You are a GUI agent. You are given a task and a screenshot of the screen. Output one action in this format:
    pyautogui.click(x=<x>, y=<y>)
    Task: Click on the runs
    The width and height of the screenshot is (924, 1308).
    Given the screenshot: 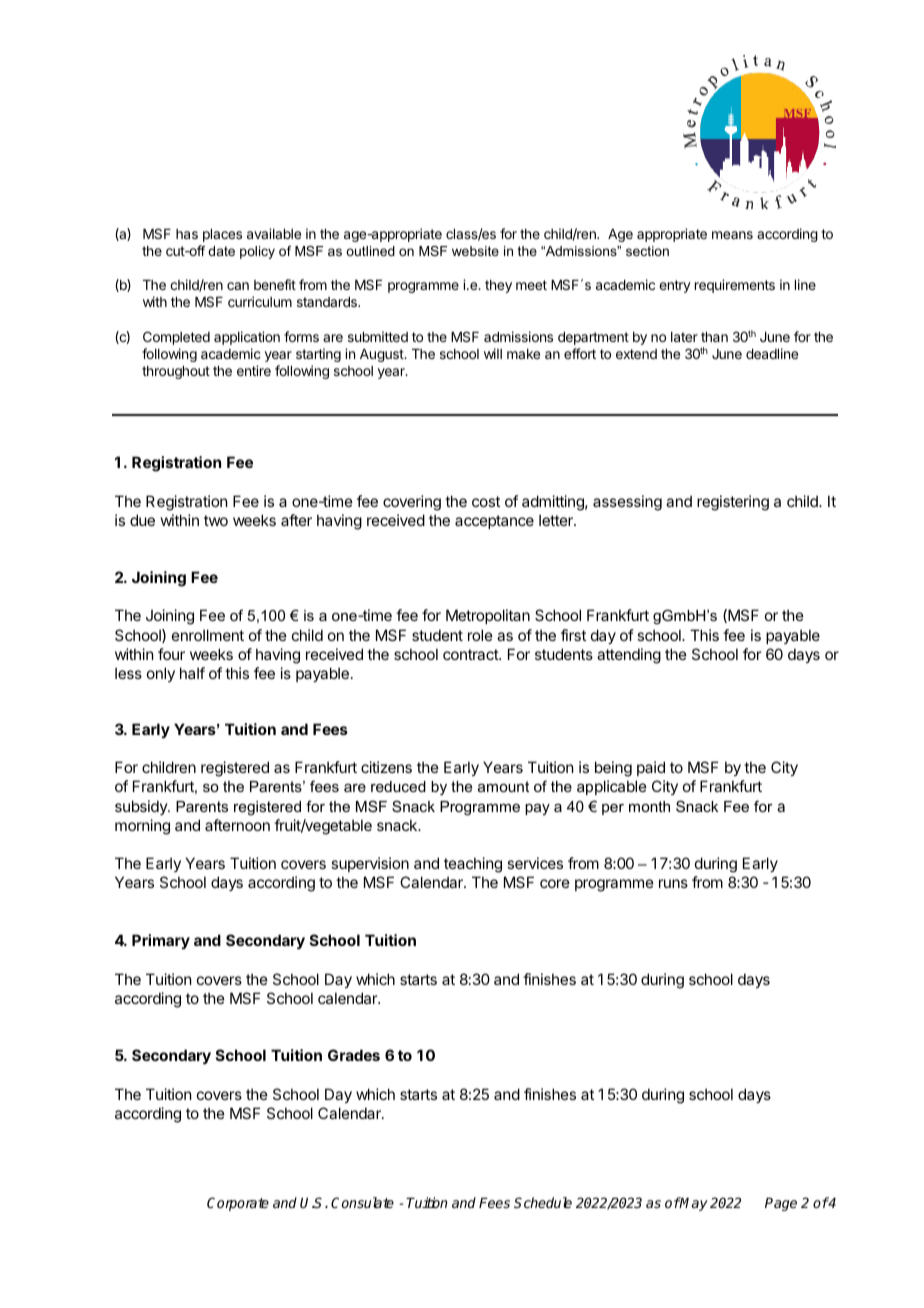 What is the action you would take?
    pyautogui.click(x=673, y=883)
